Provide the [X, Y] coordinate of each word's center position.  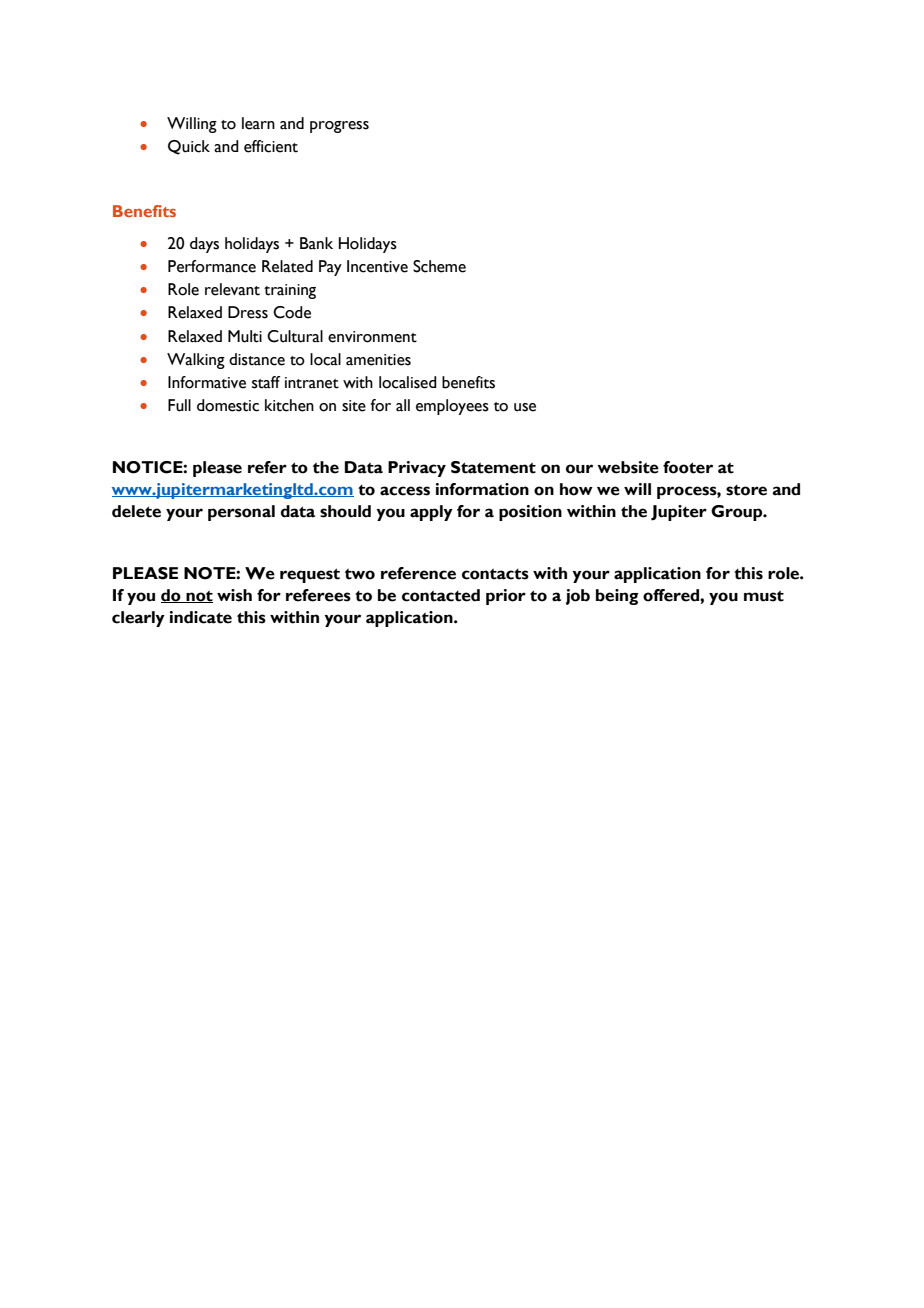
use [525, 407]
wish [234, 595]
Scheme [439, 266]
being [617, 597]
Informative [207, 382]
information [482, 489]
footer [688, 467]
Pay [330, 268]
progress [339, 127]
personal [241, 513]
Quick [189, 147]
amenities [378, 360]
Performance [212, 266]
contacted [441, 595]
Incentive [377, 266]
